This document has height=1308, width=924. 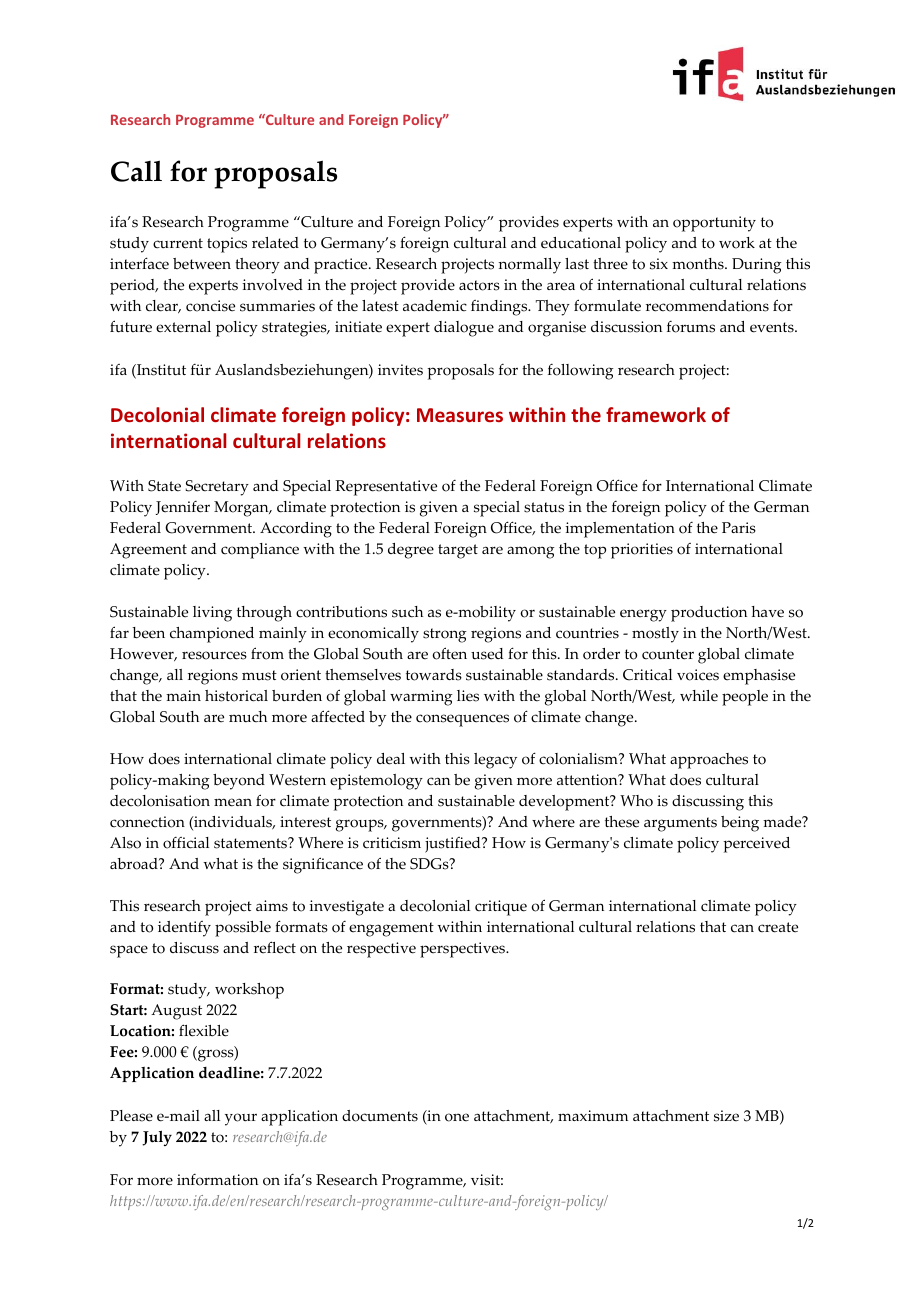 What do you see at coordinates (699, 264) in the document?
I see `months` at bounding box center [699, 264].
